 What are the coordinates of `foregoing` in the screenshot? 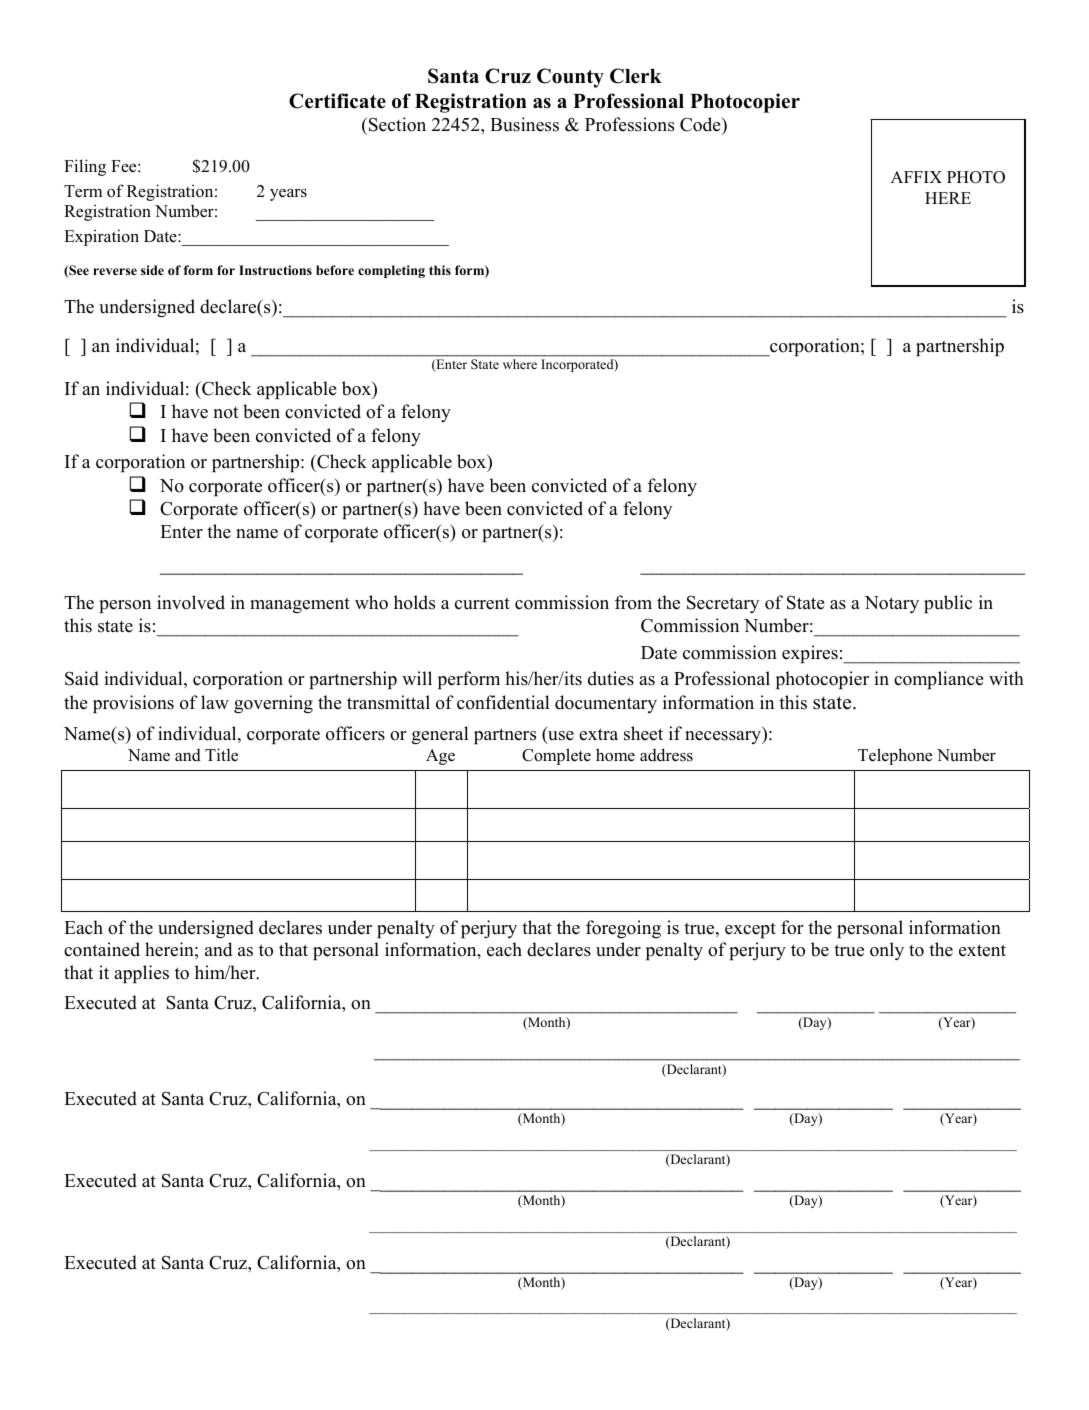 It's located at (623, 929).
